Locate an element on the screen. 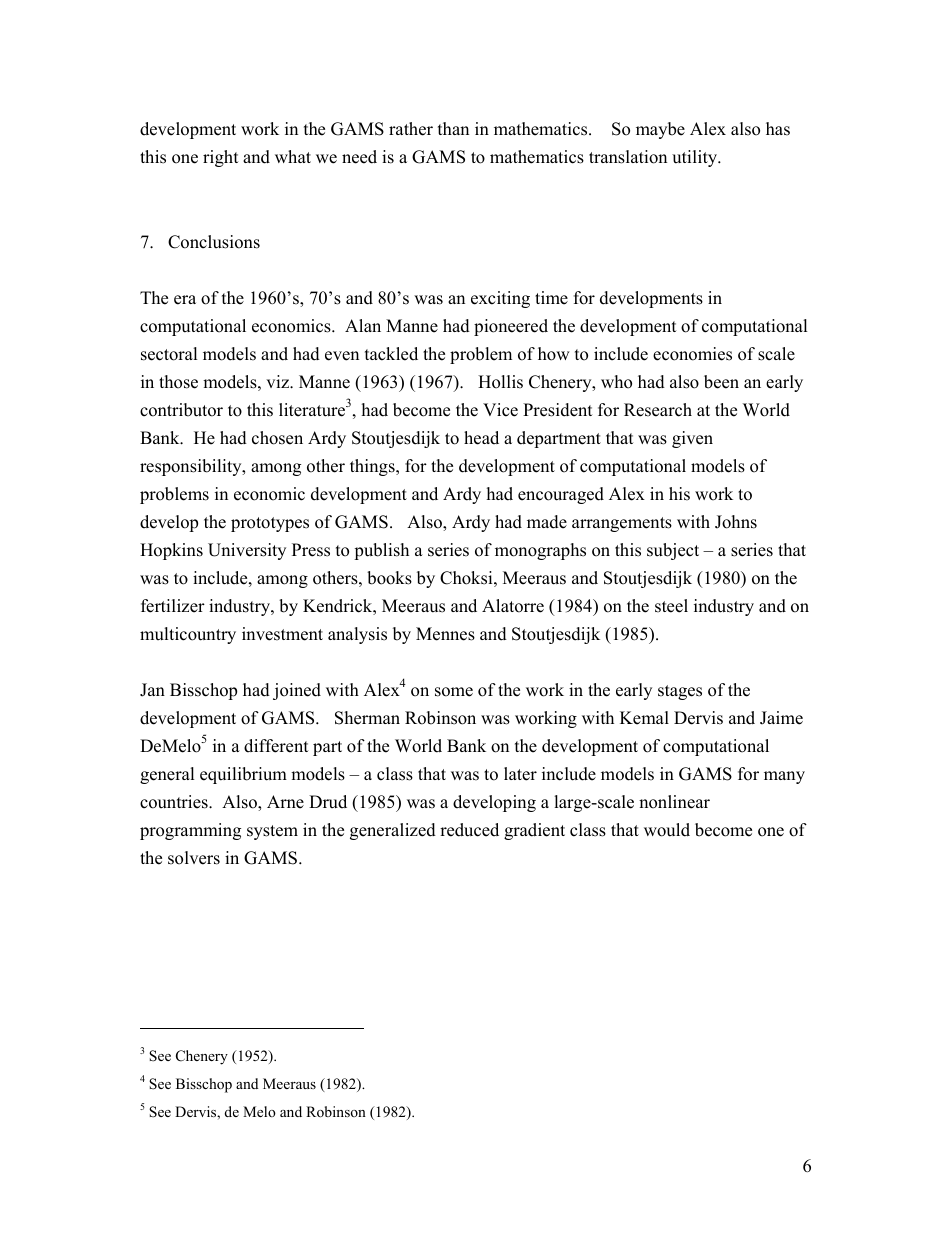 The image size is (952, 1233). right is located at coordinates (221, 158).
